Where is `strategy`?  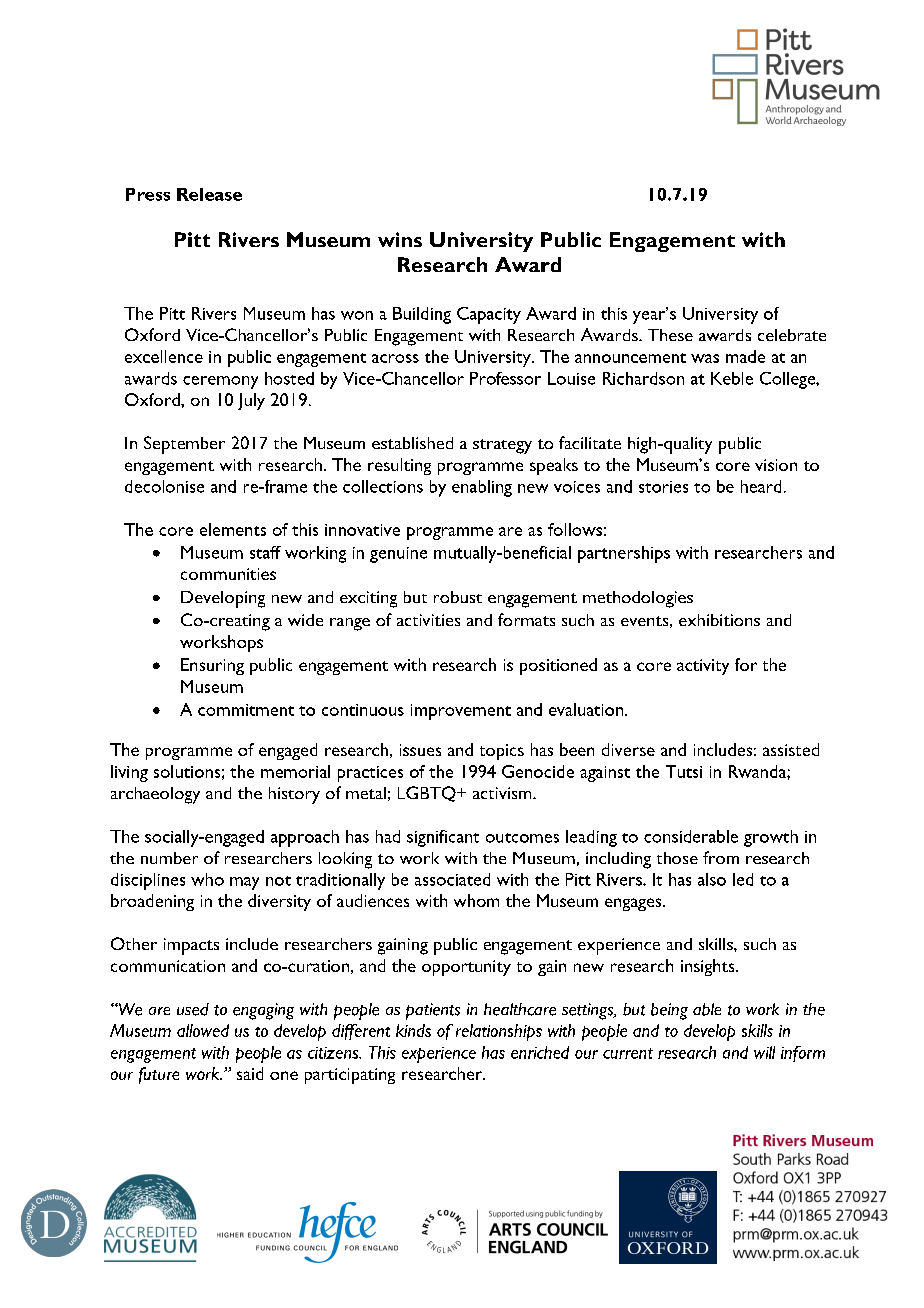
strategy is located at coordinates (502, 446).
